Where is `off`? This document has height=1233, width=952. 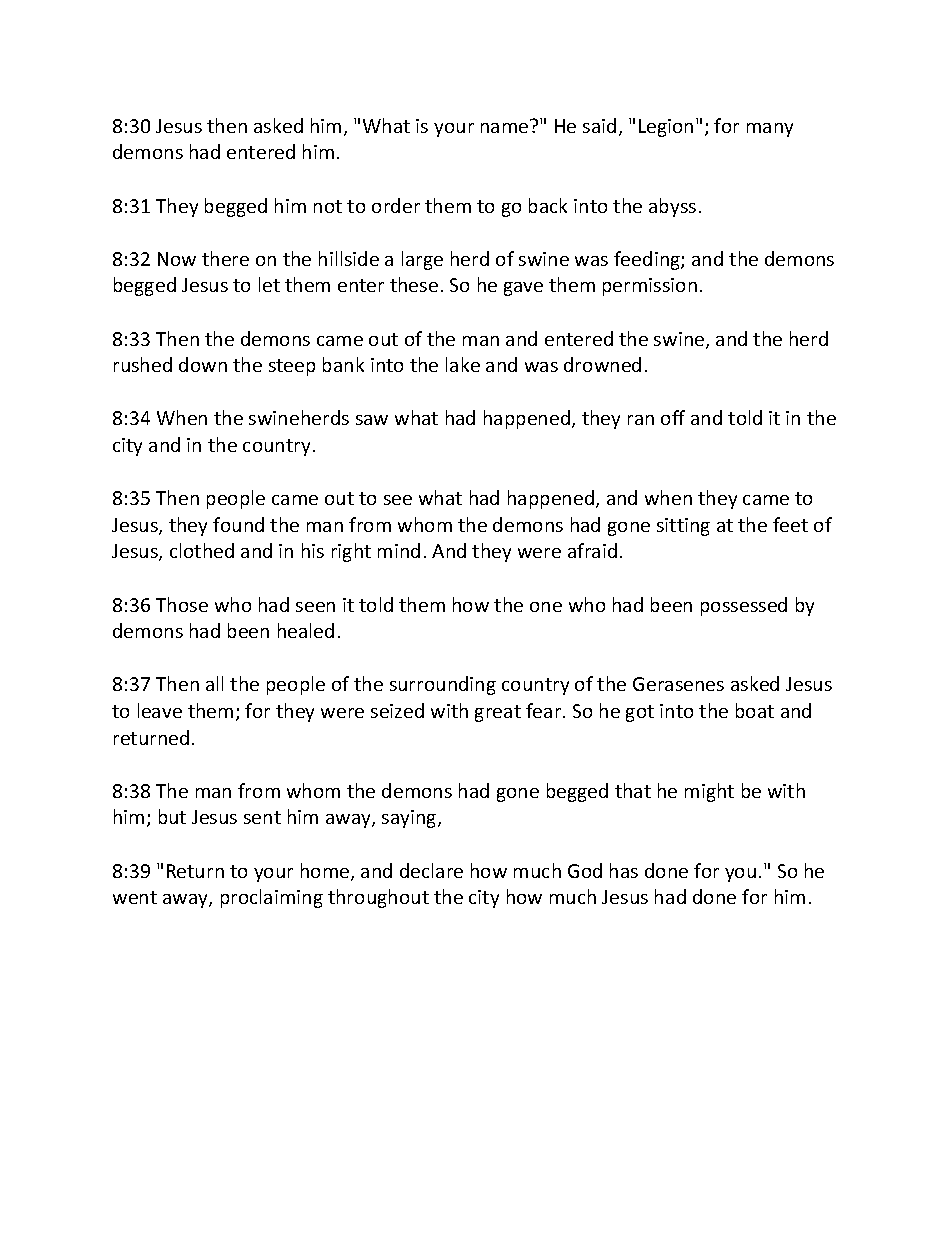 off is located at coordinates (673, 417).
